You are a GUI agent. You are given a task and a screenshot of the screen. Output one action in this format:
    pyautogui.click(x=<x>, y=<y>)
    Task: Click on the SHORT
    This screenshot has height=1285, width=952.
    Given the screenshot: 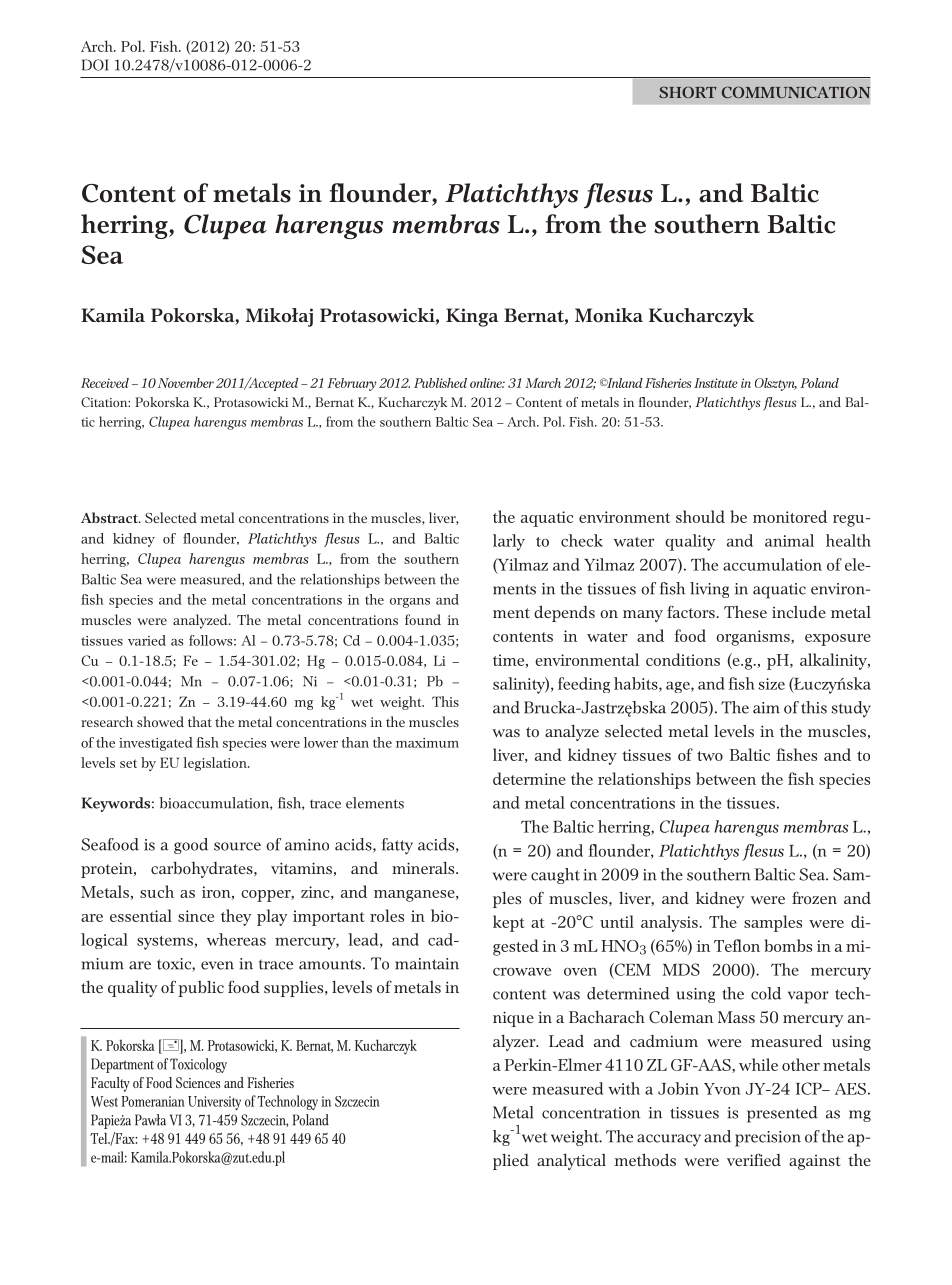 What is the action you would take?
    pyautogui.click(x=688, y=92)
